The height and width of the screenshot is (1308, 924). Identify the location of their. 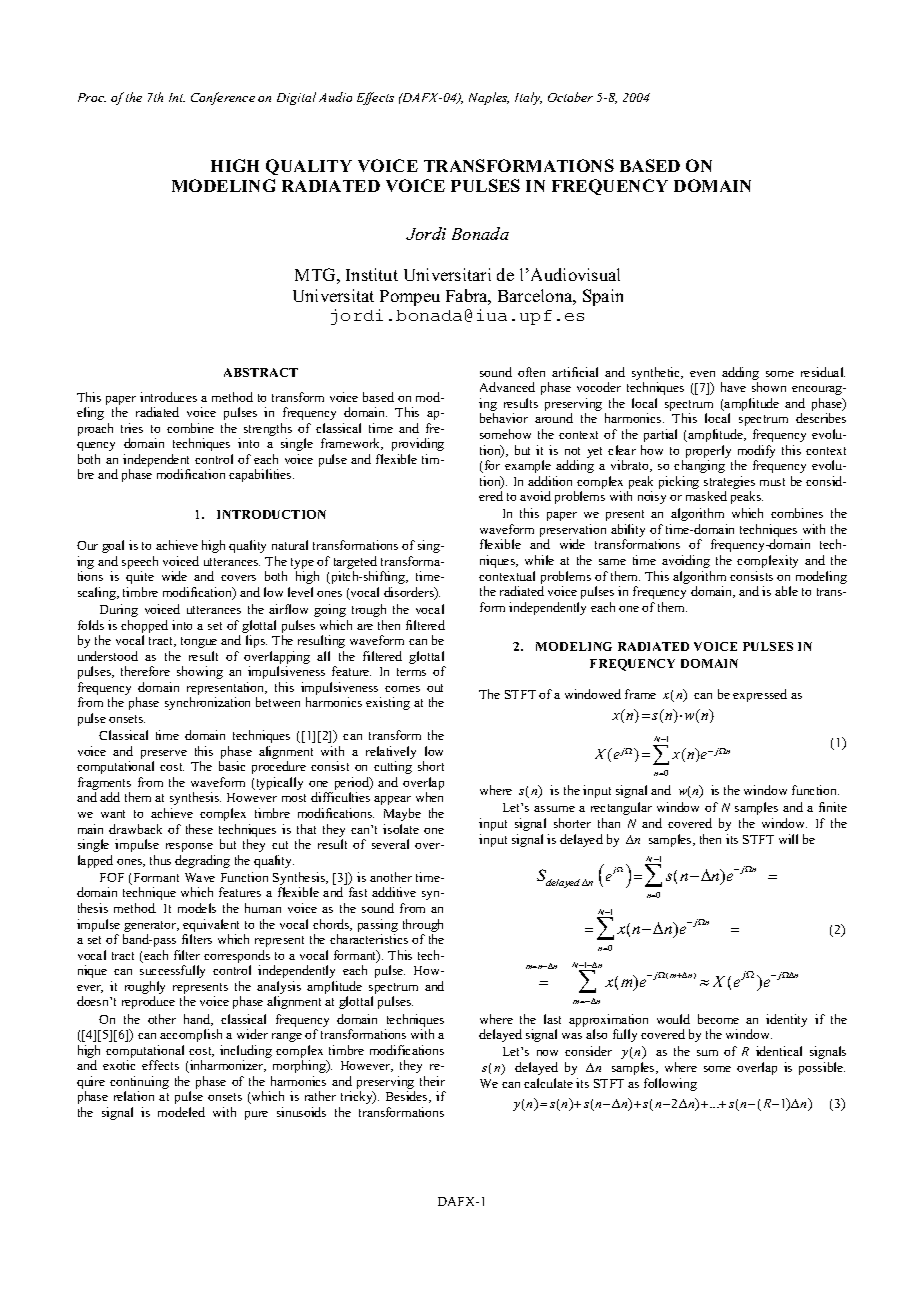
(432, 1081).
